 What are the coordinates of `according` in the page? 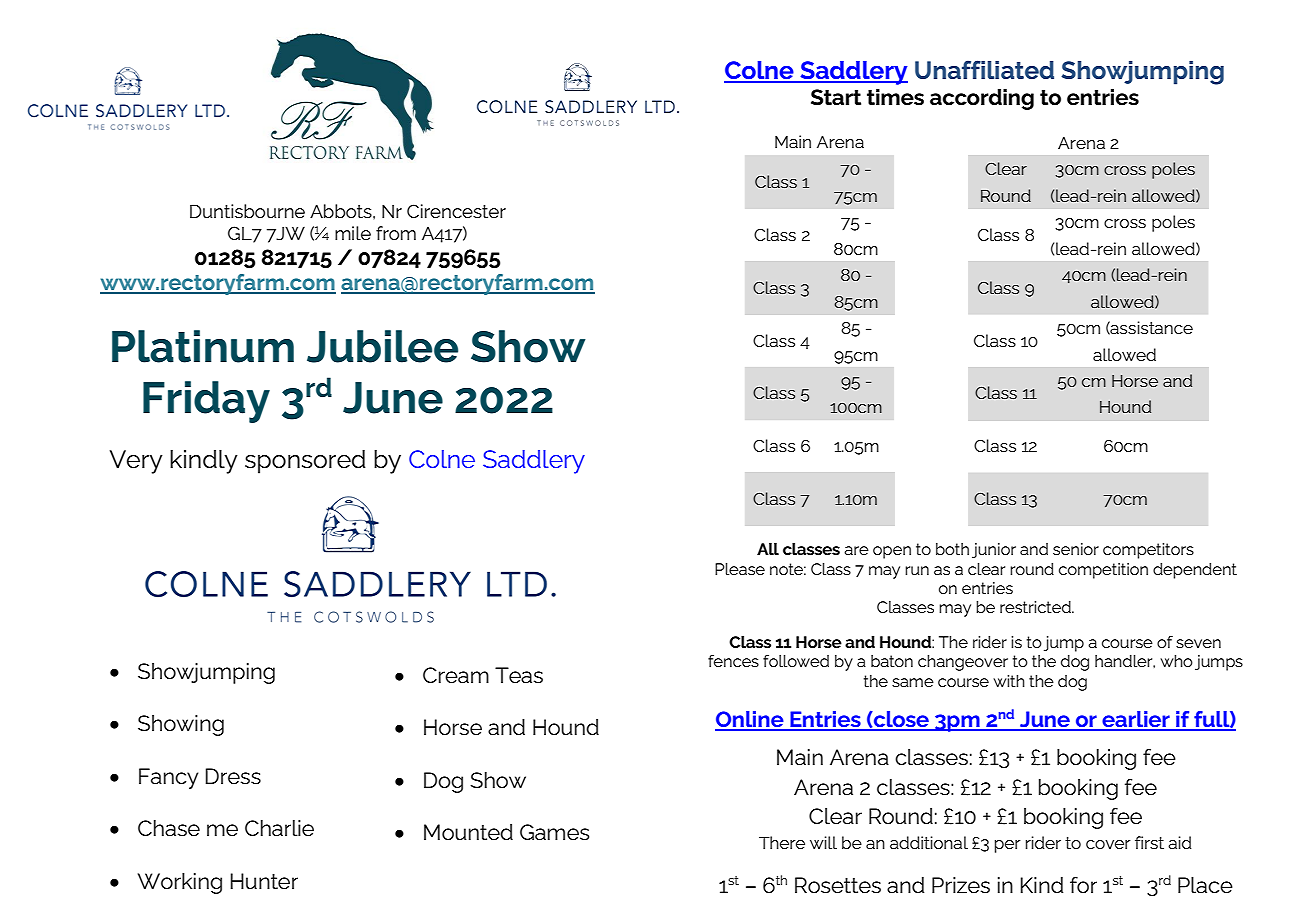 It's located at (982, 99).
